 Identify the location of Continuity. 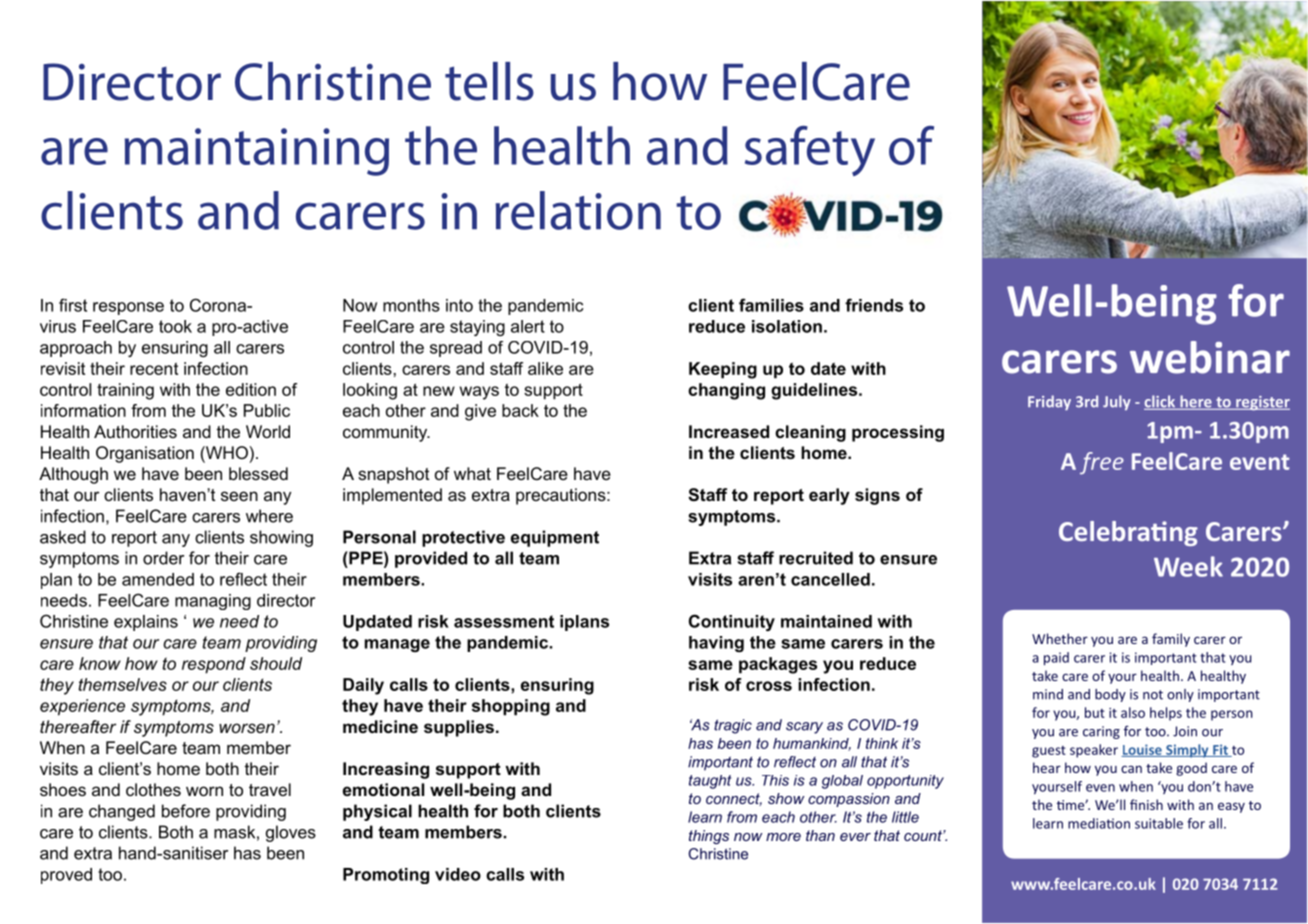
(732, 622).
